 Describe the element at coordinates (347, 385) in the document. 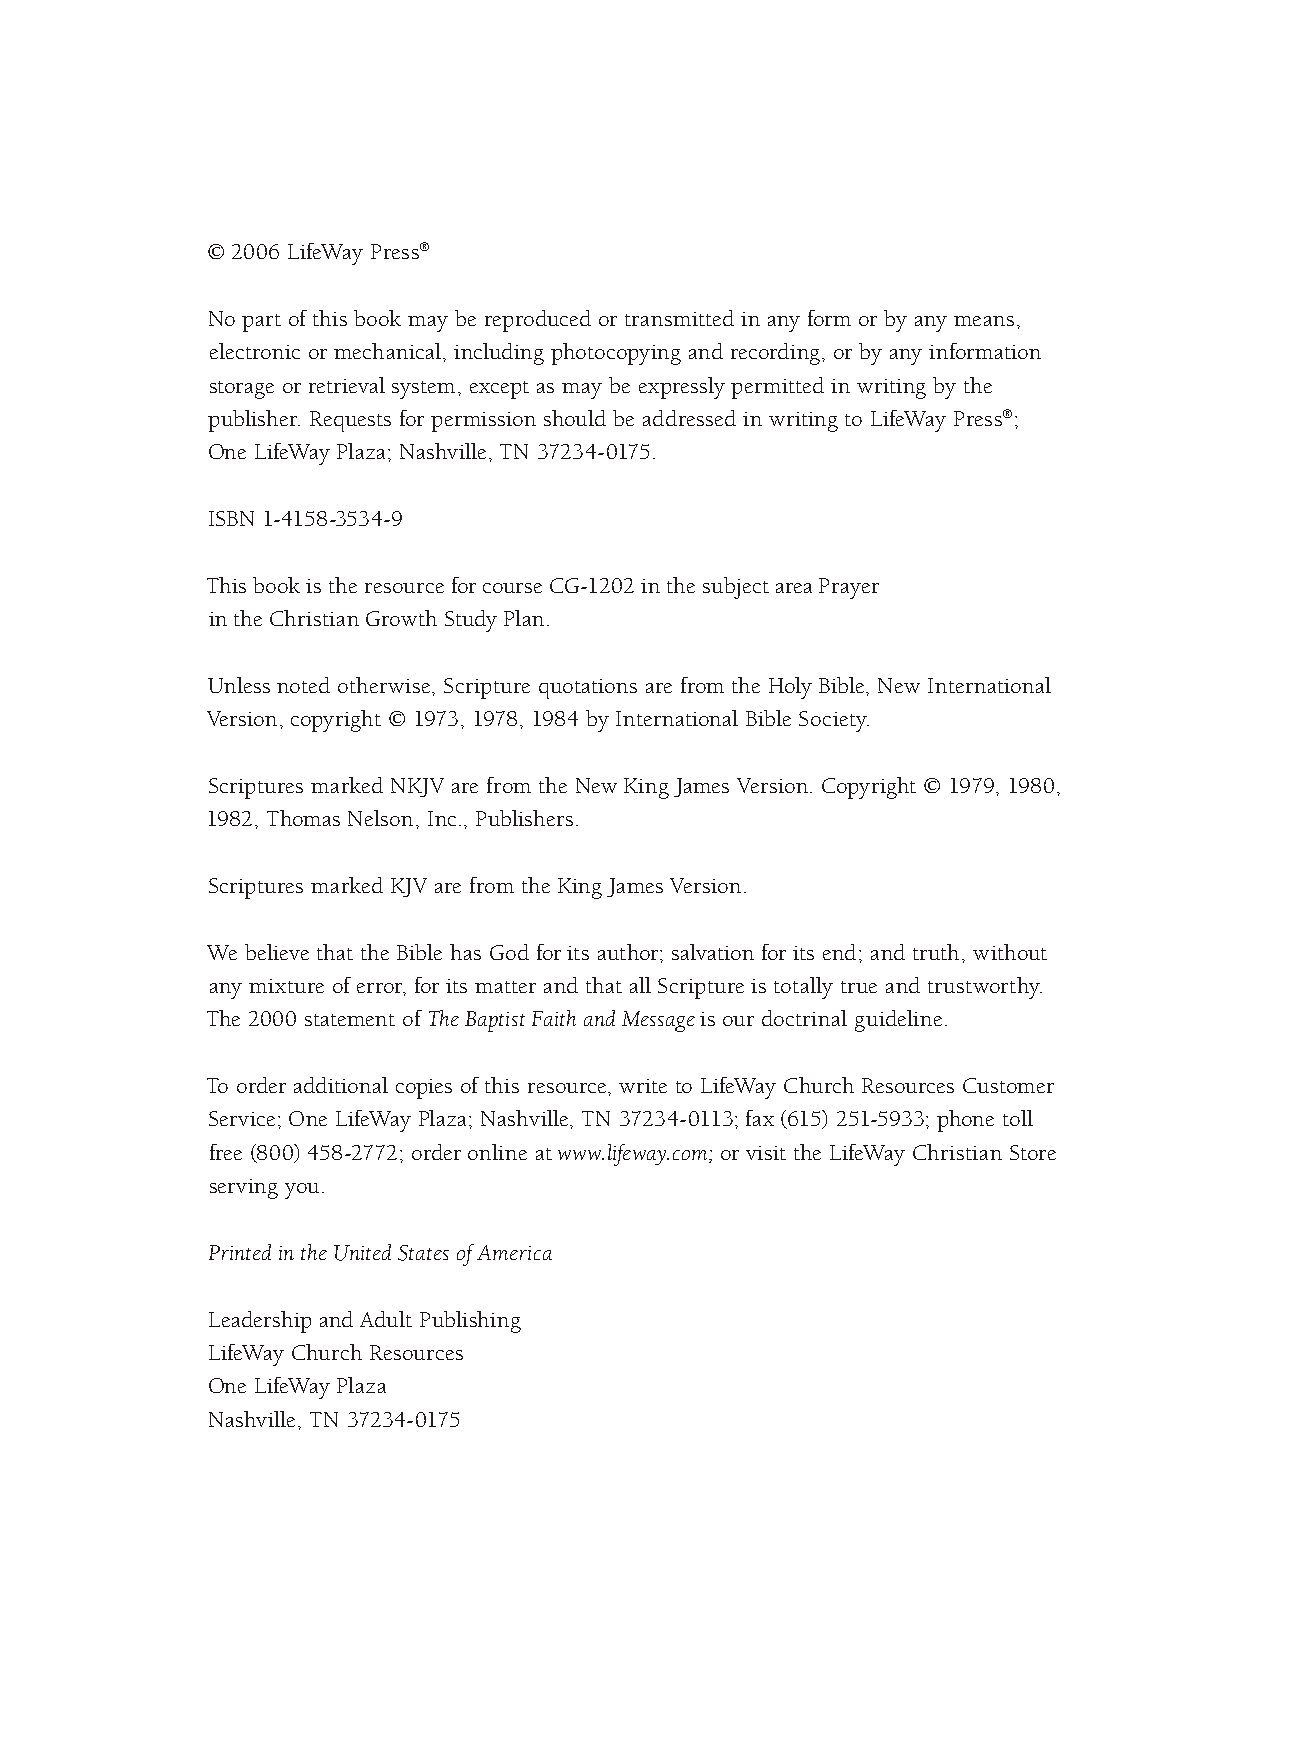

I see `retrieval` at that location.
